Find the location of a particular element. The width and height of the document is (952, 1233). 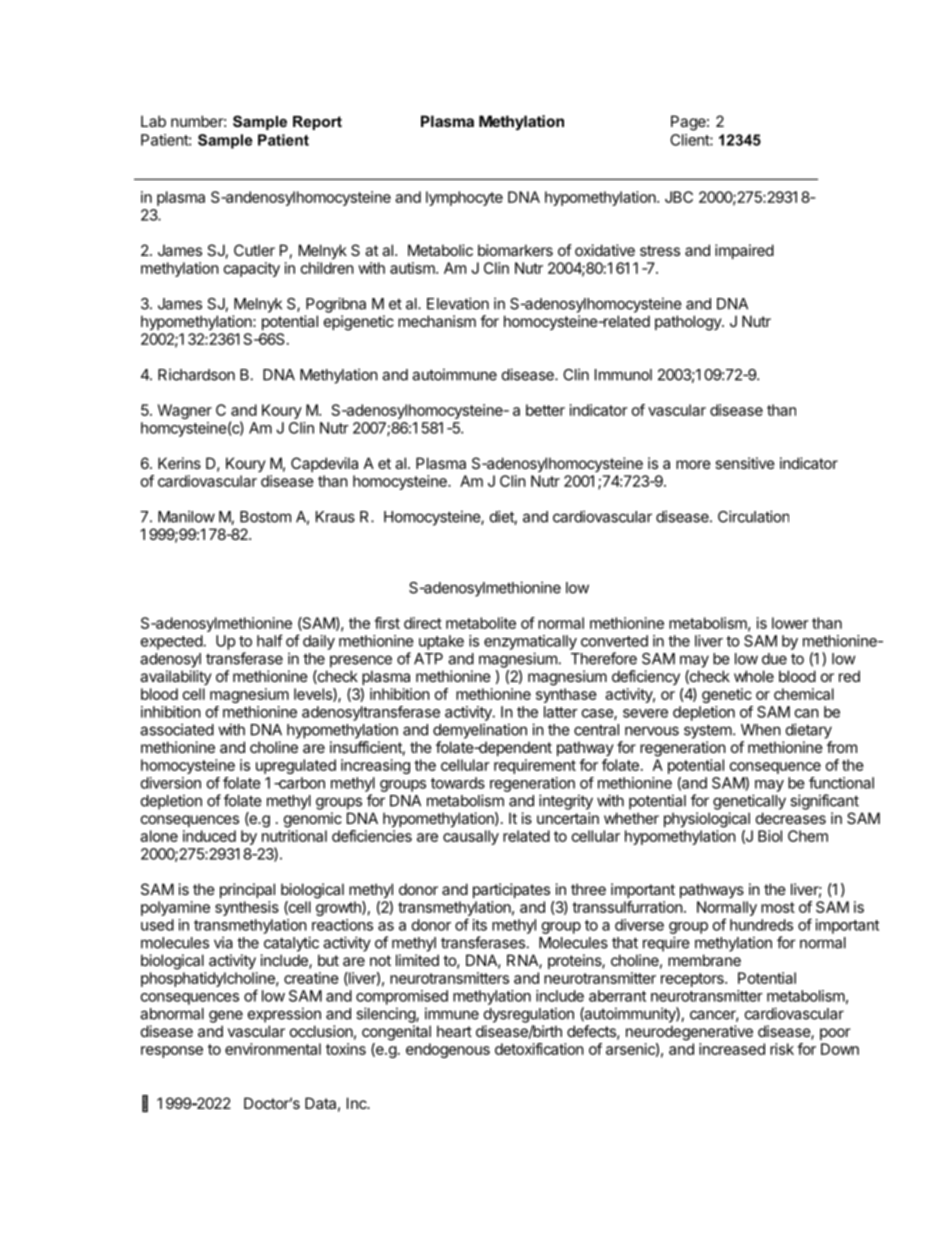

towards is located at coordinates (458, 783).
